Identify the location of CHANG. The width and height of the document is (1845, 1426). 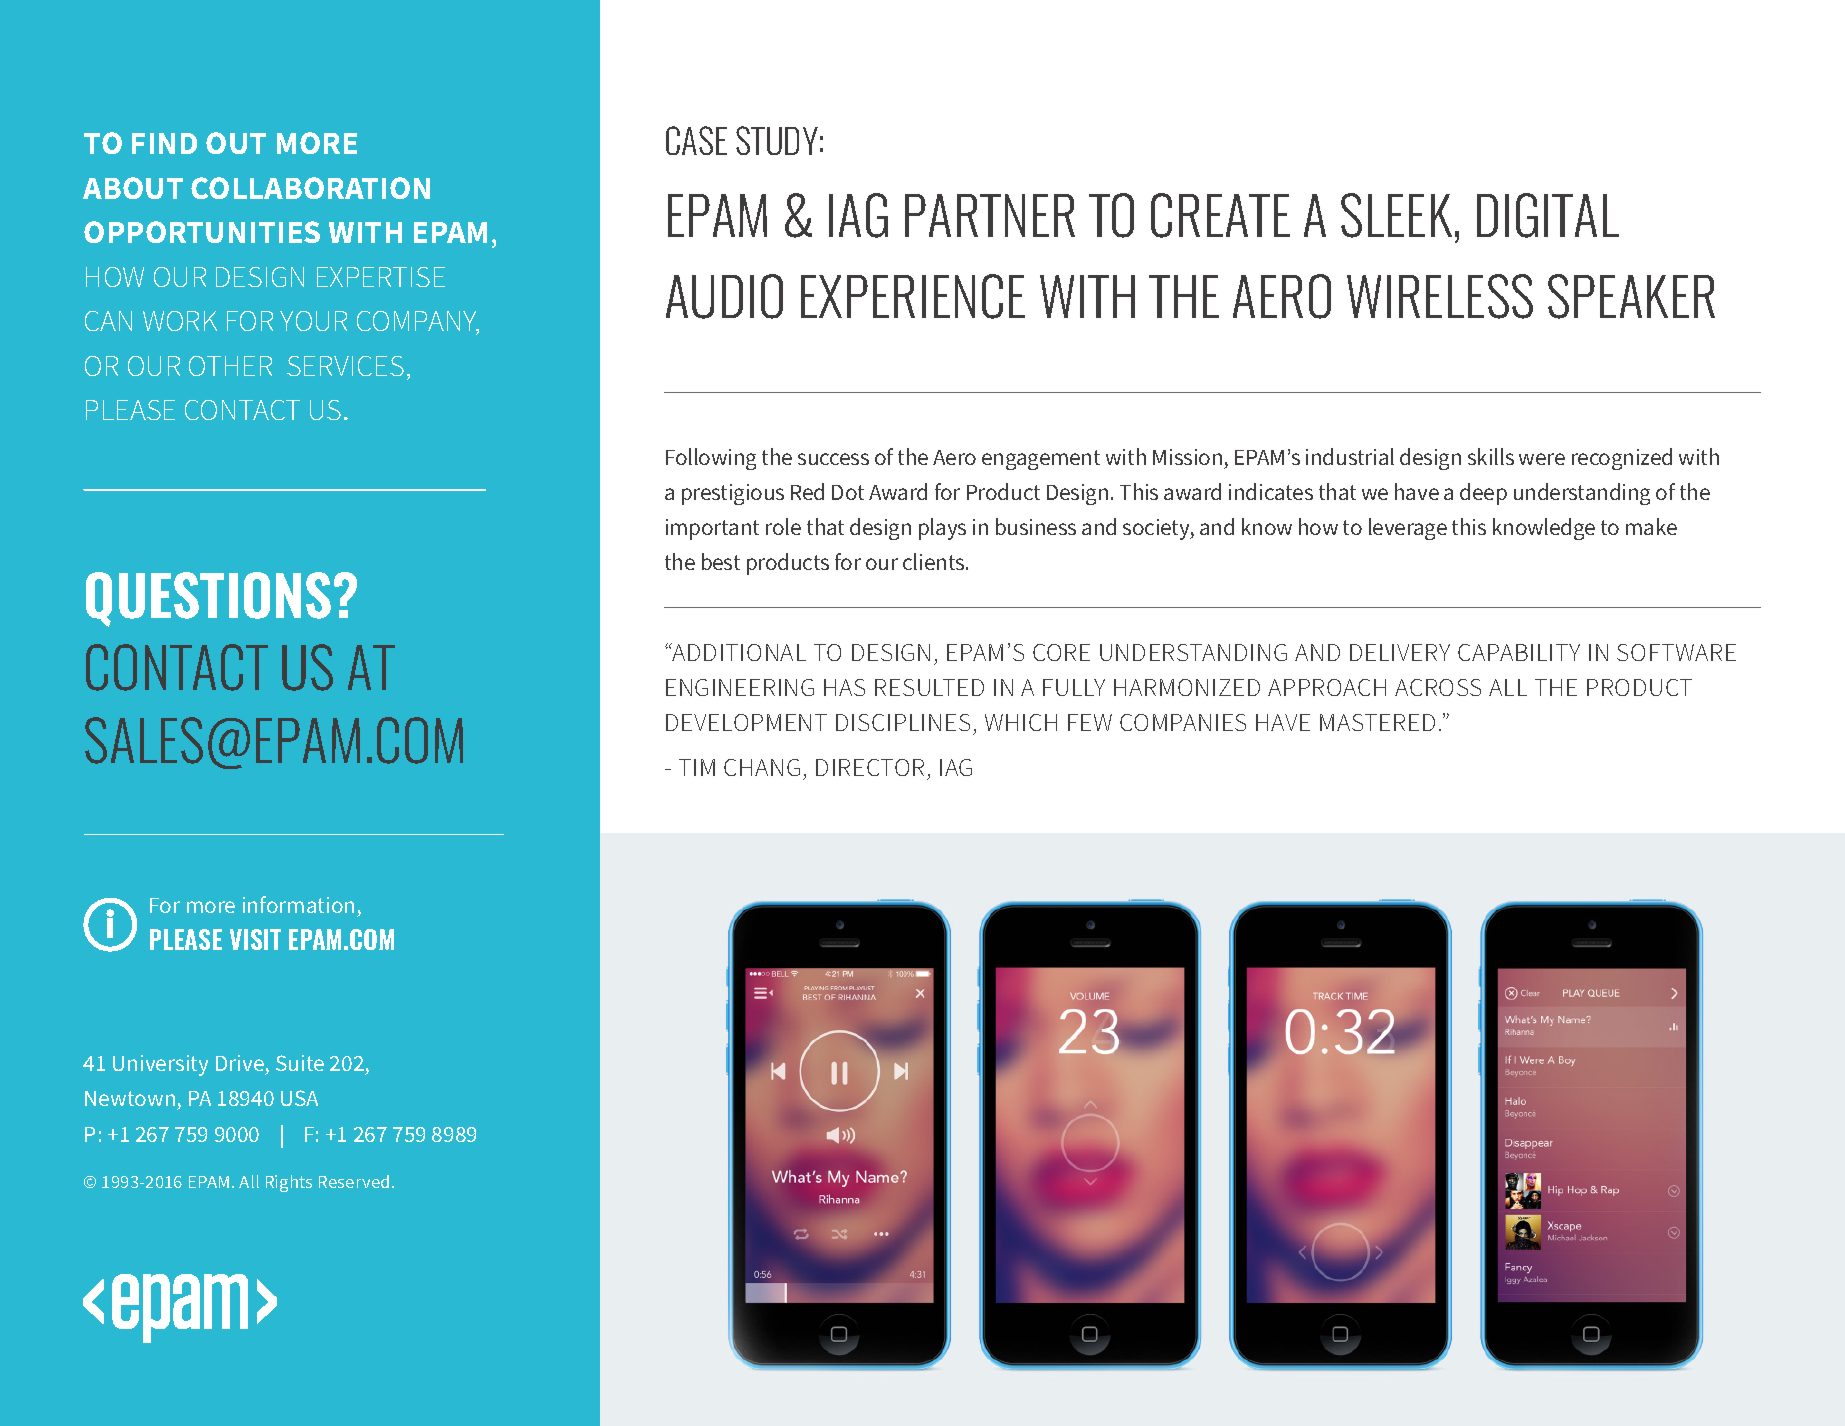
(762, 767).
